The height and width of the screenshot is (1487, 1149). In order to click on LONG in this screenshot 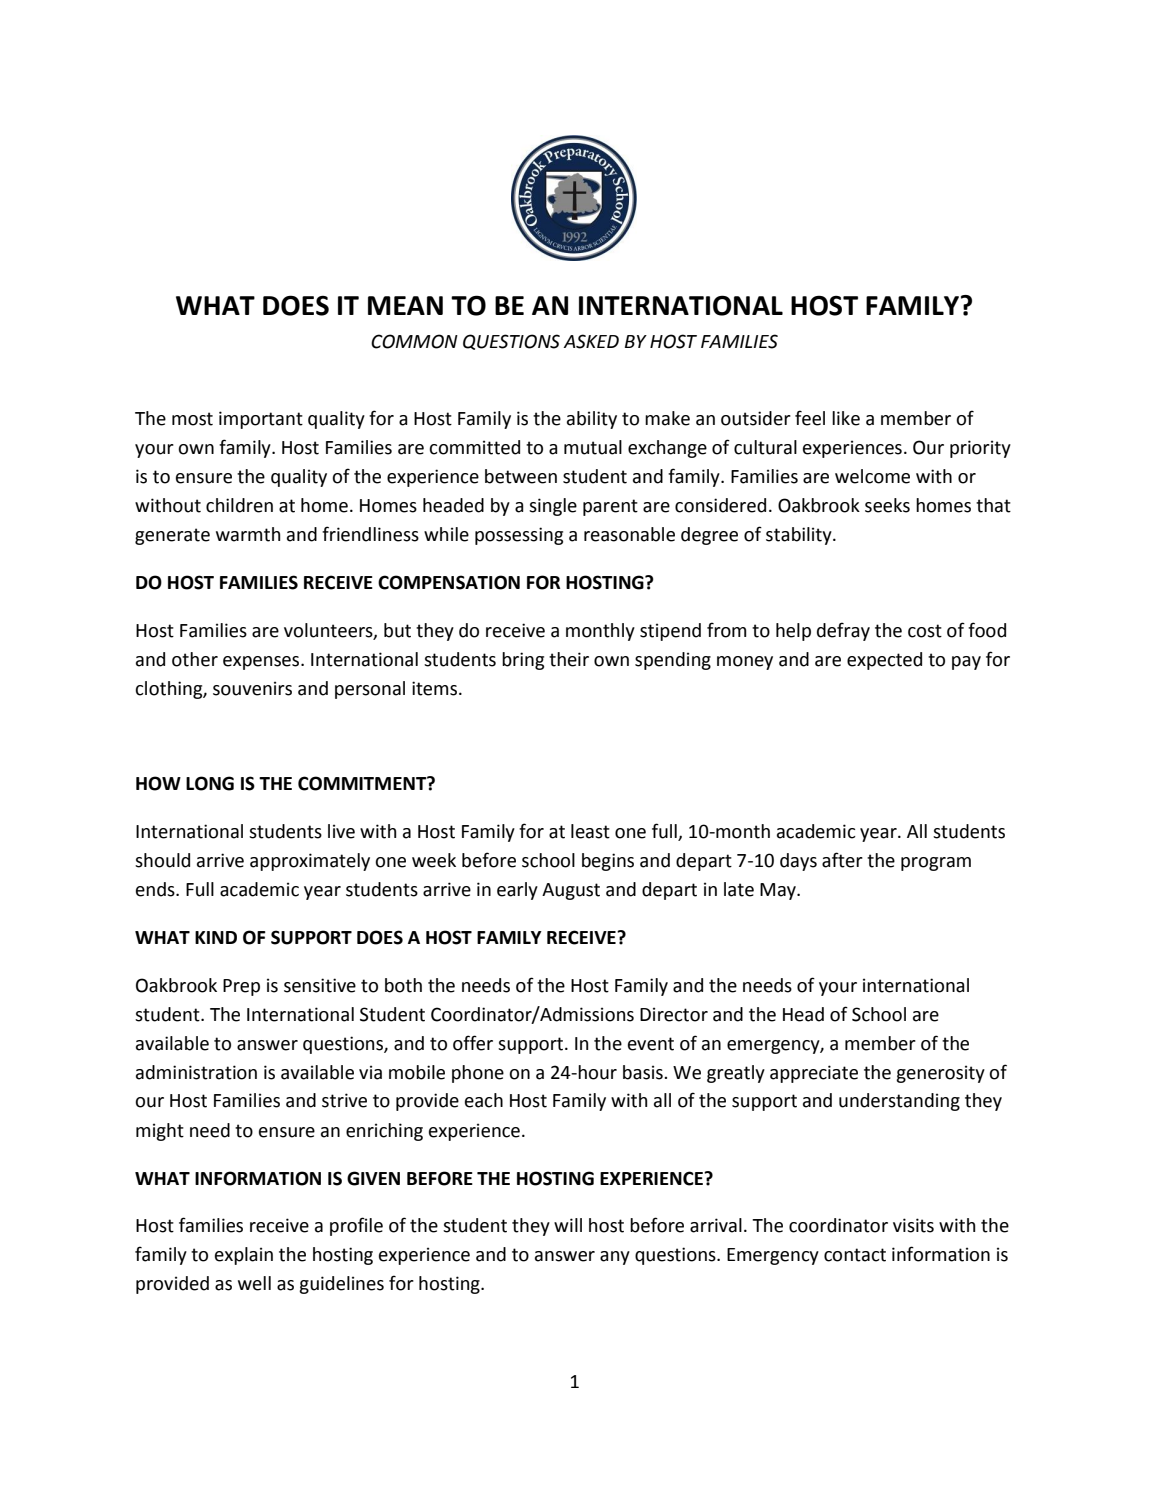, I will do `click(210, 783)`.
